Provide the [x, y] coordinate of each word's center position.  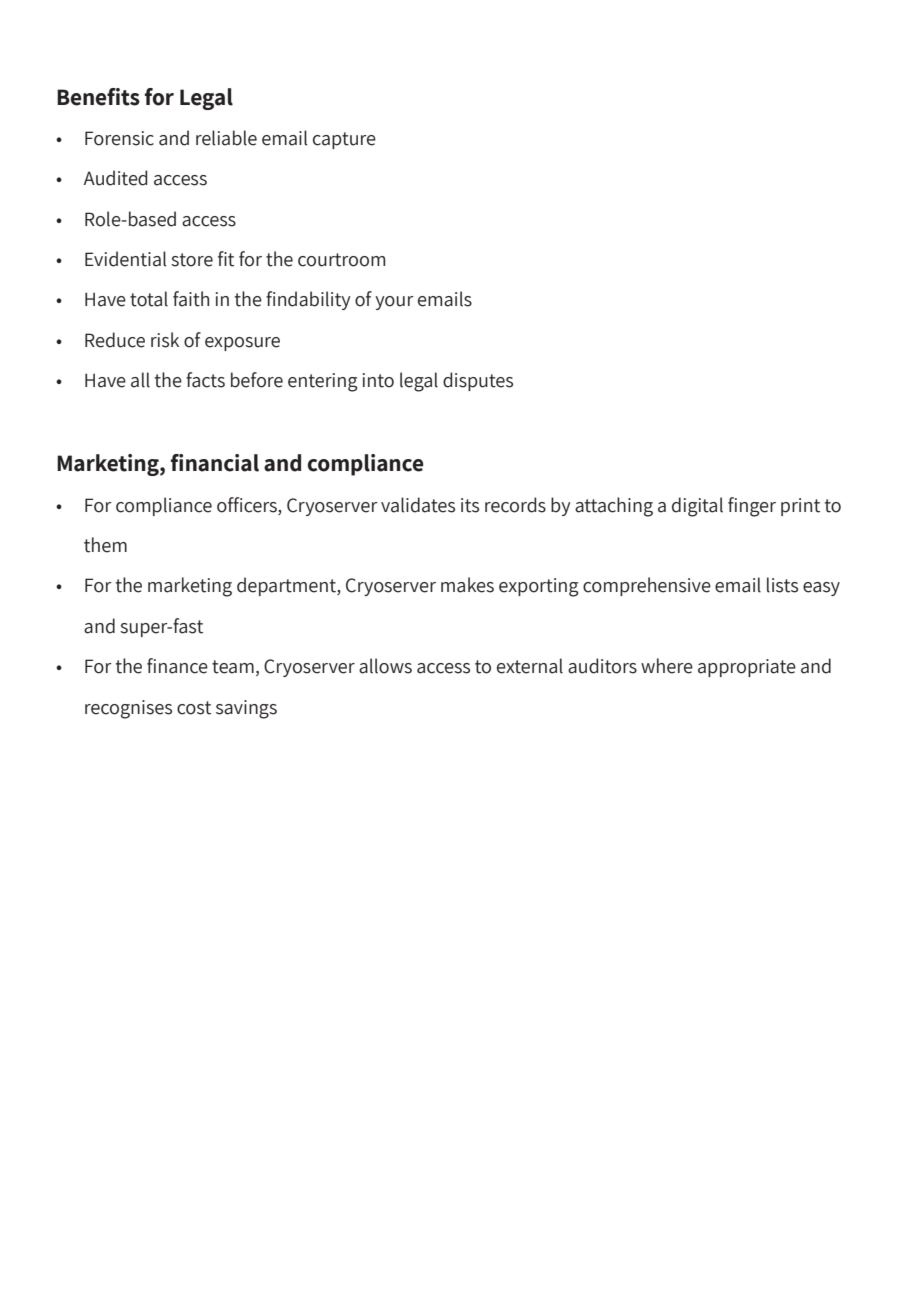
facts [205, 380]
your [394, 303]
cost [194, 708]
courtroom [341, 260]
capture [344, 140]
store [192, 260]
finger [752, 507]
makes [467, 585]
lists [782, 585]
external [530, 666]
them [105, 545]
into [378, 380]
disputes [478, 381]
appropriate [747, 668]
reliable [226, 138]
